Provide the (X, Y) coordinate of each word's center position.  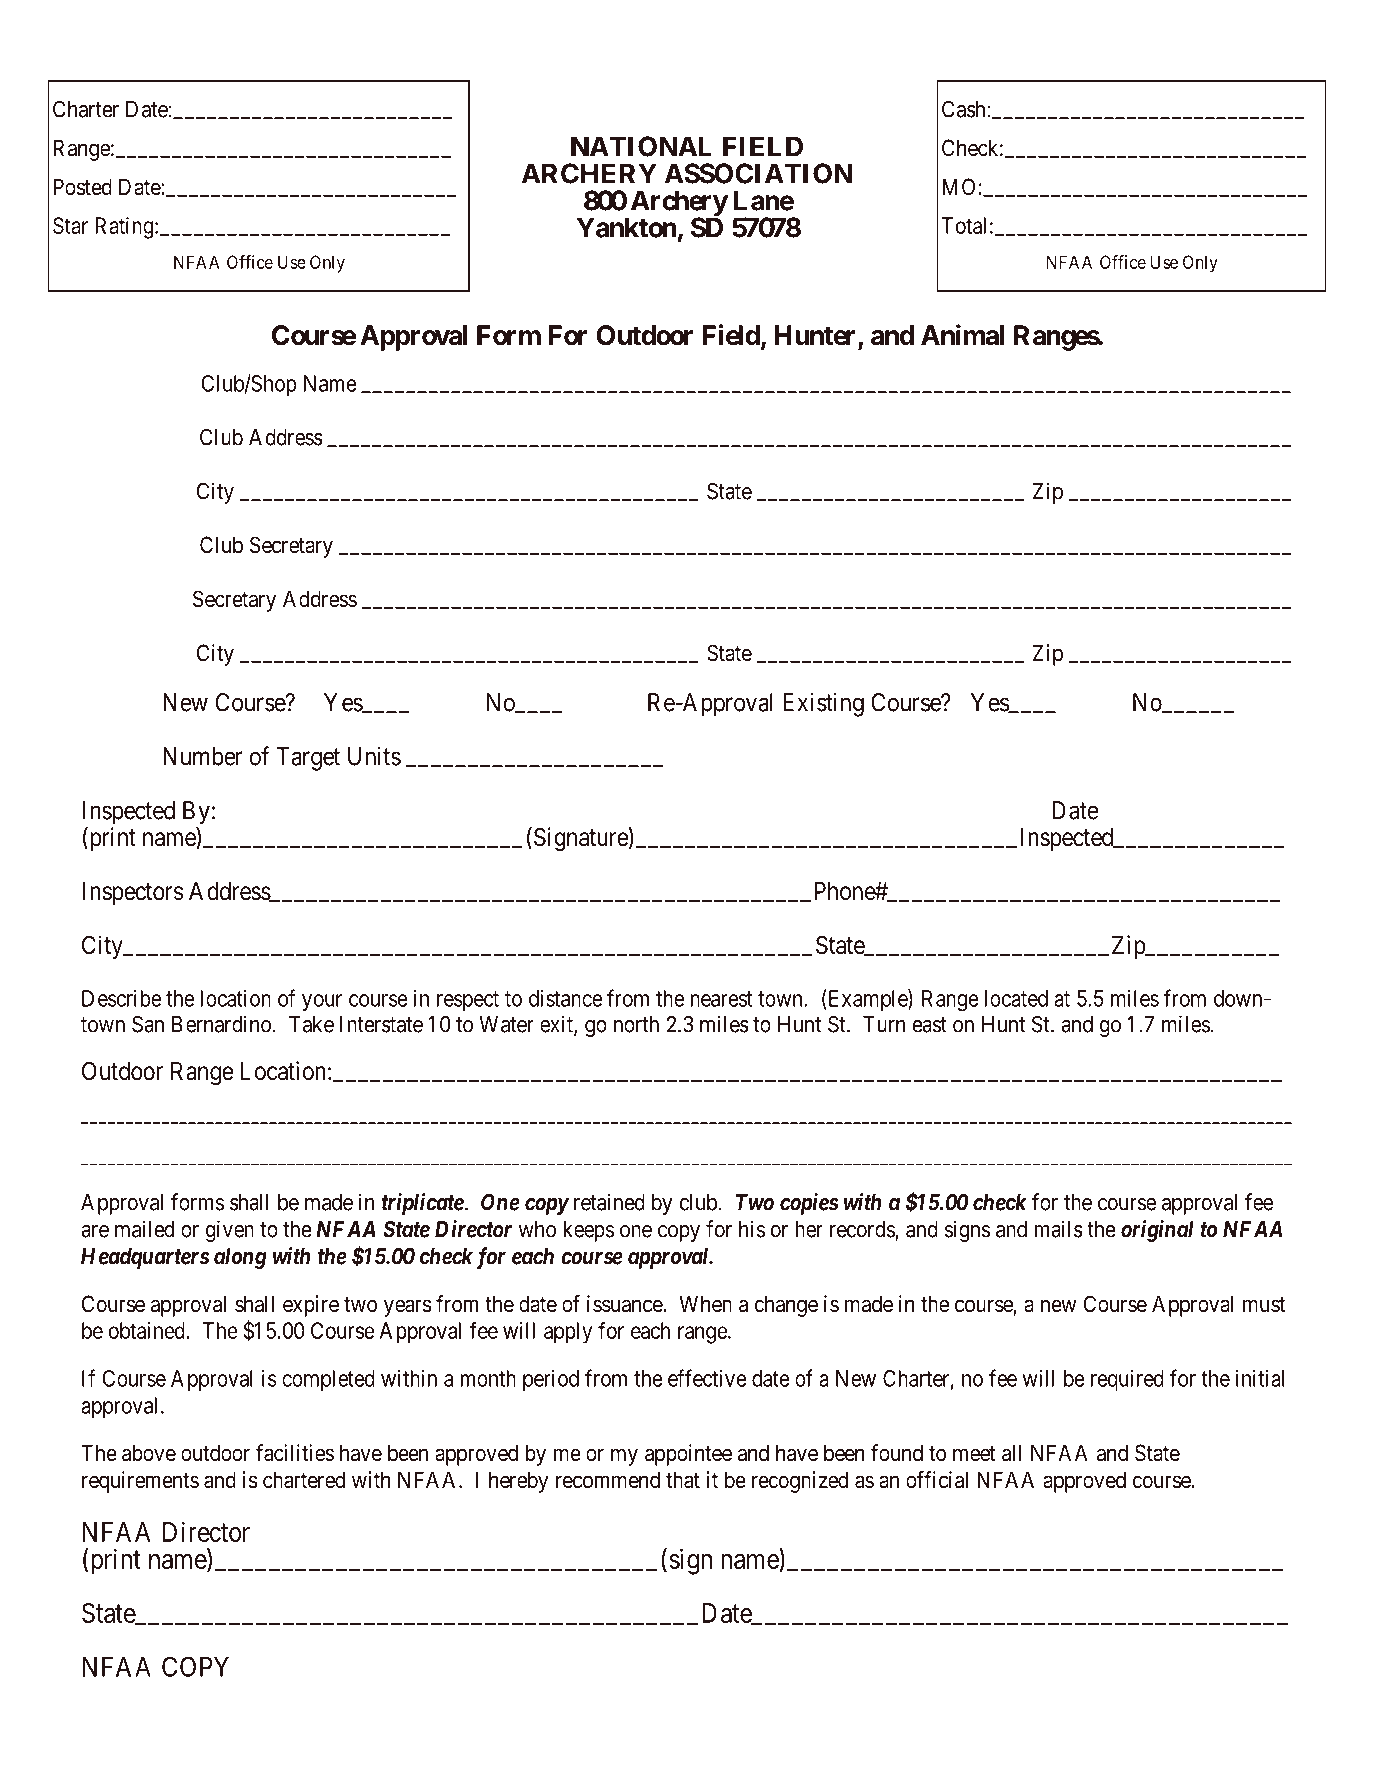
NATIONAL (641, 146)
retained (609, 1202)
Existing (823, 704)
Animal (962, 335)
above (149, 1453)
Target (308, 759)
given (230, 1231)
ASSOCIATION (758, 173)
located (1016, 998)
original (1157, 1231)
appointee (688, 1455)
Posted (82, 187)
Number (203, 756)
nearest (721, 999)
